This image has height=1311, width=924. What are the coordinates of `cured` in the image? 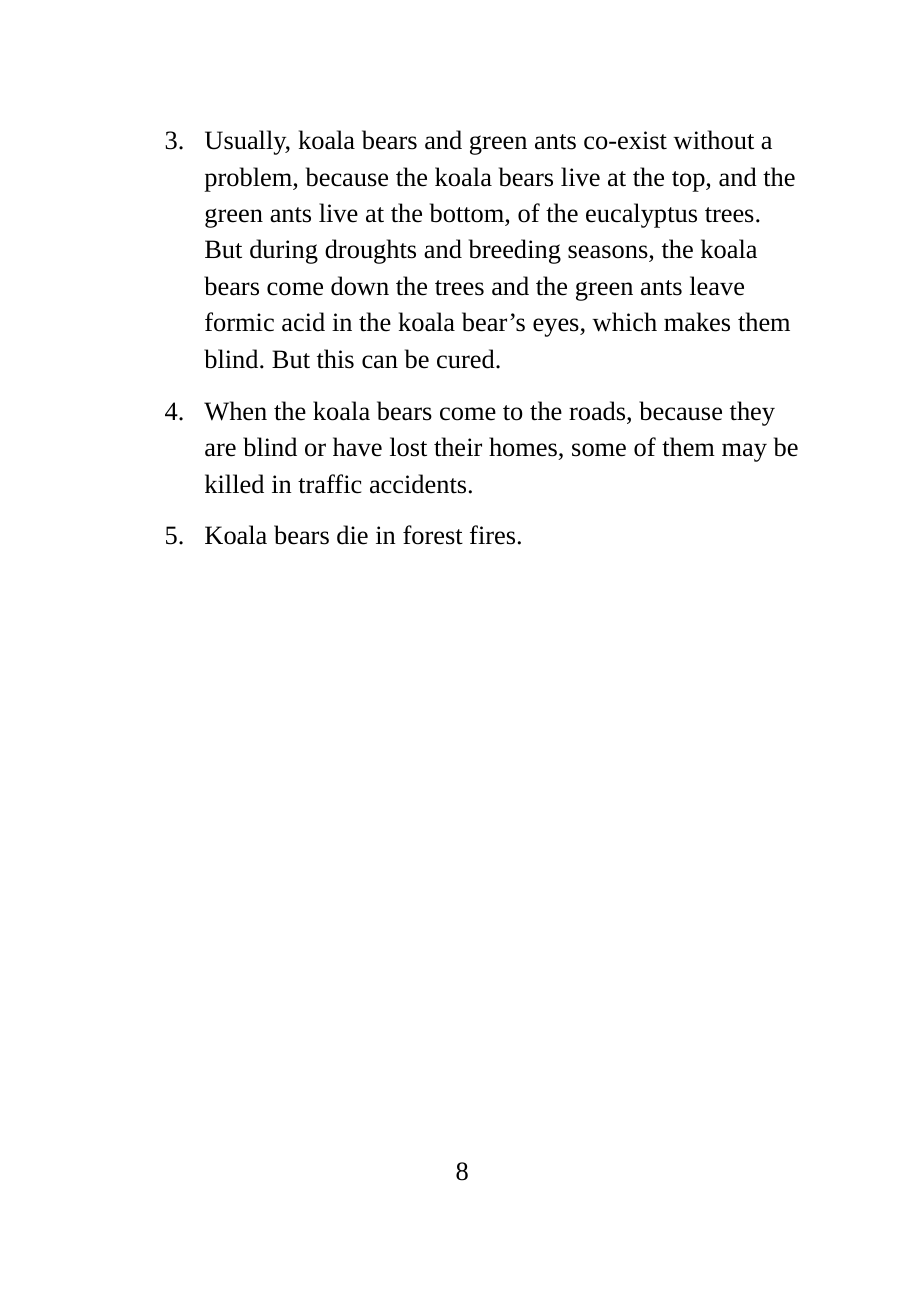 It's located at (467, 359).
